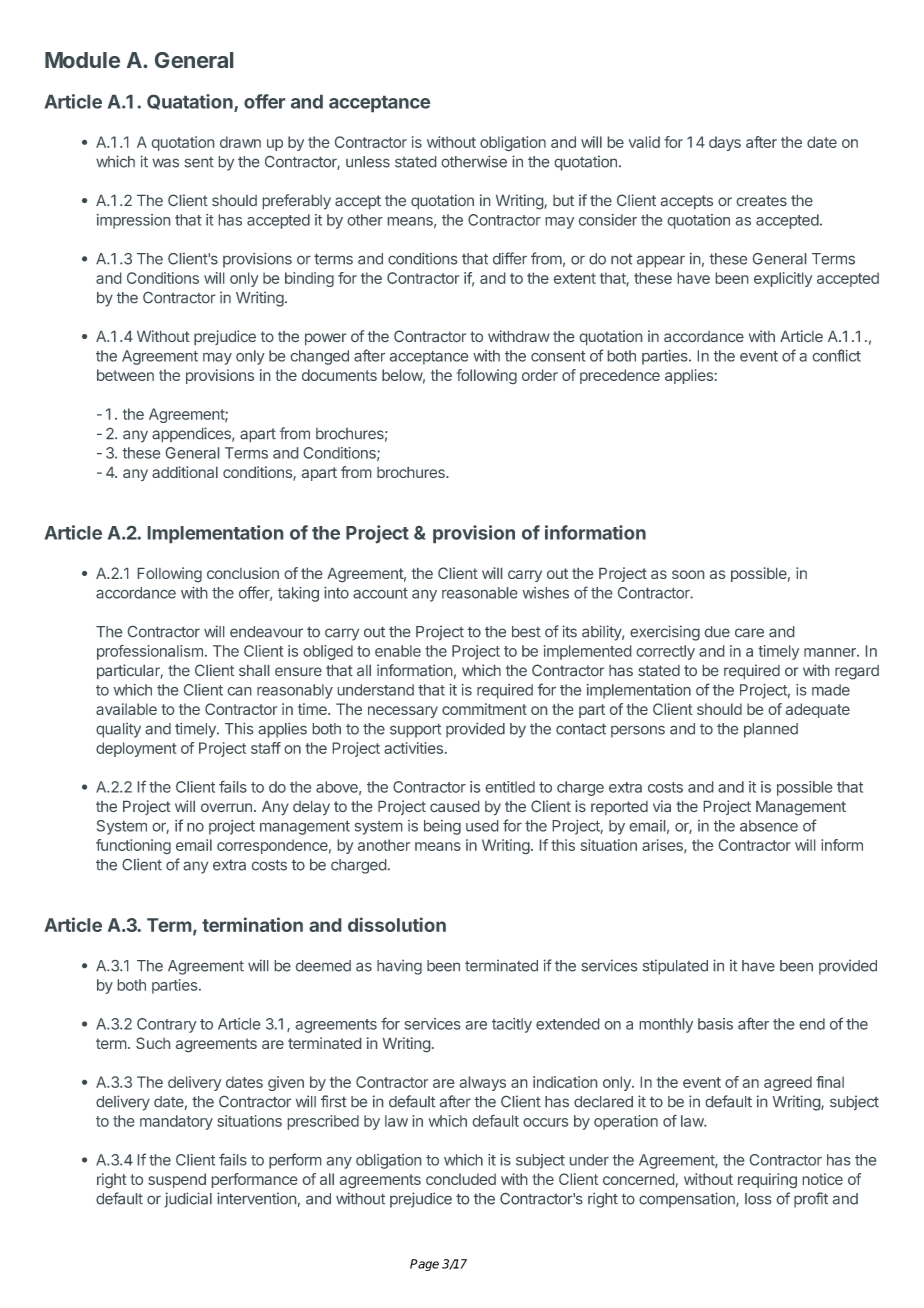 The width and height of the page is (924, 1308). What do you see at coordinates (725, 143) in the page?
I see `days` at bounding box center [725, 143].
